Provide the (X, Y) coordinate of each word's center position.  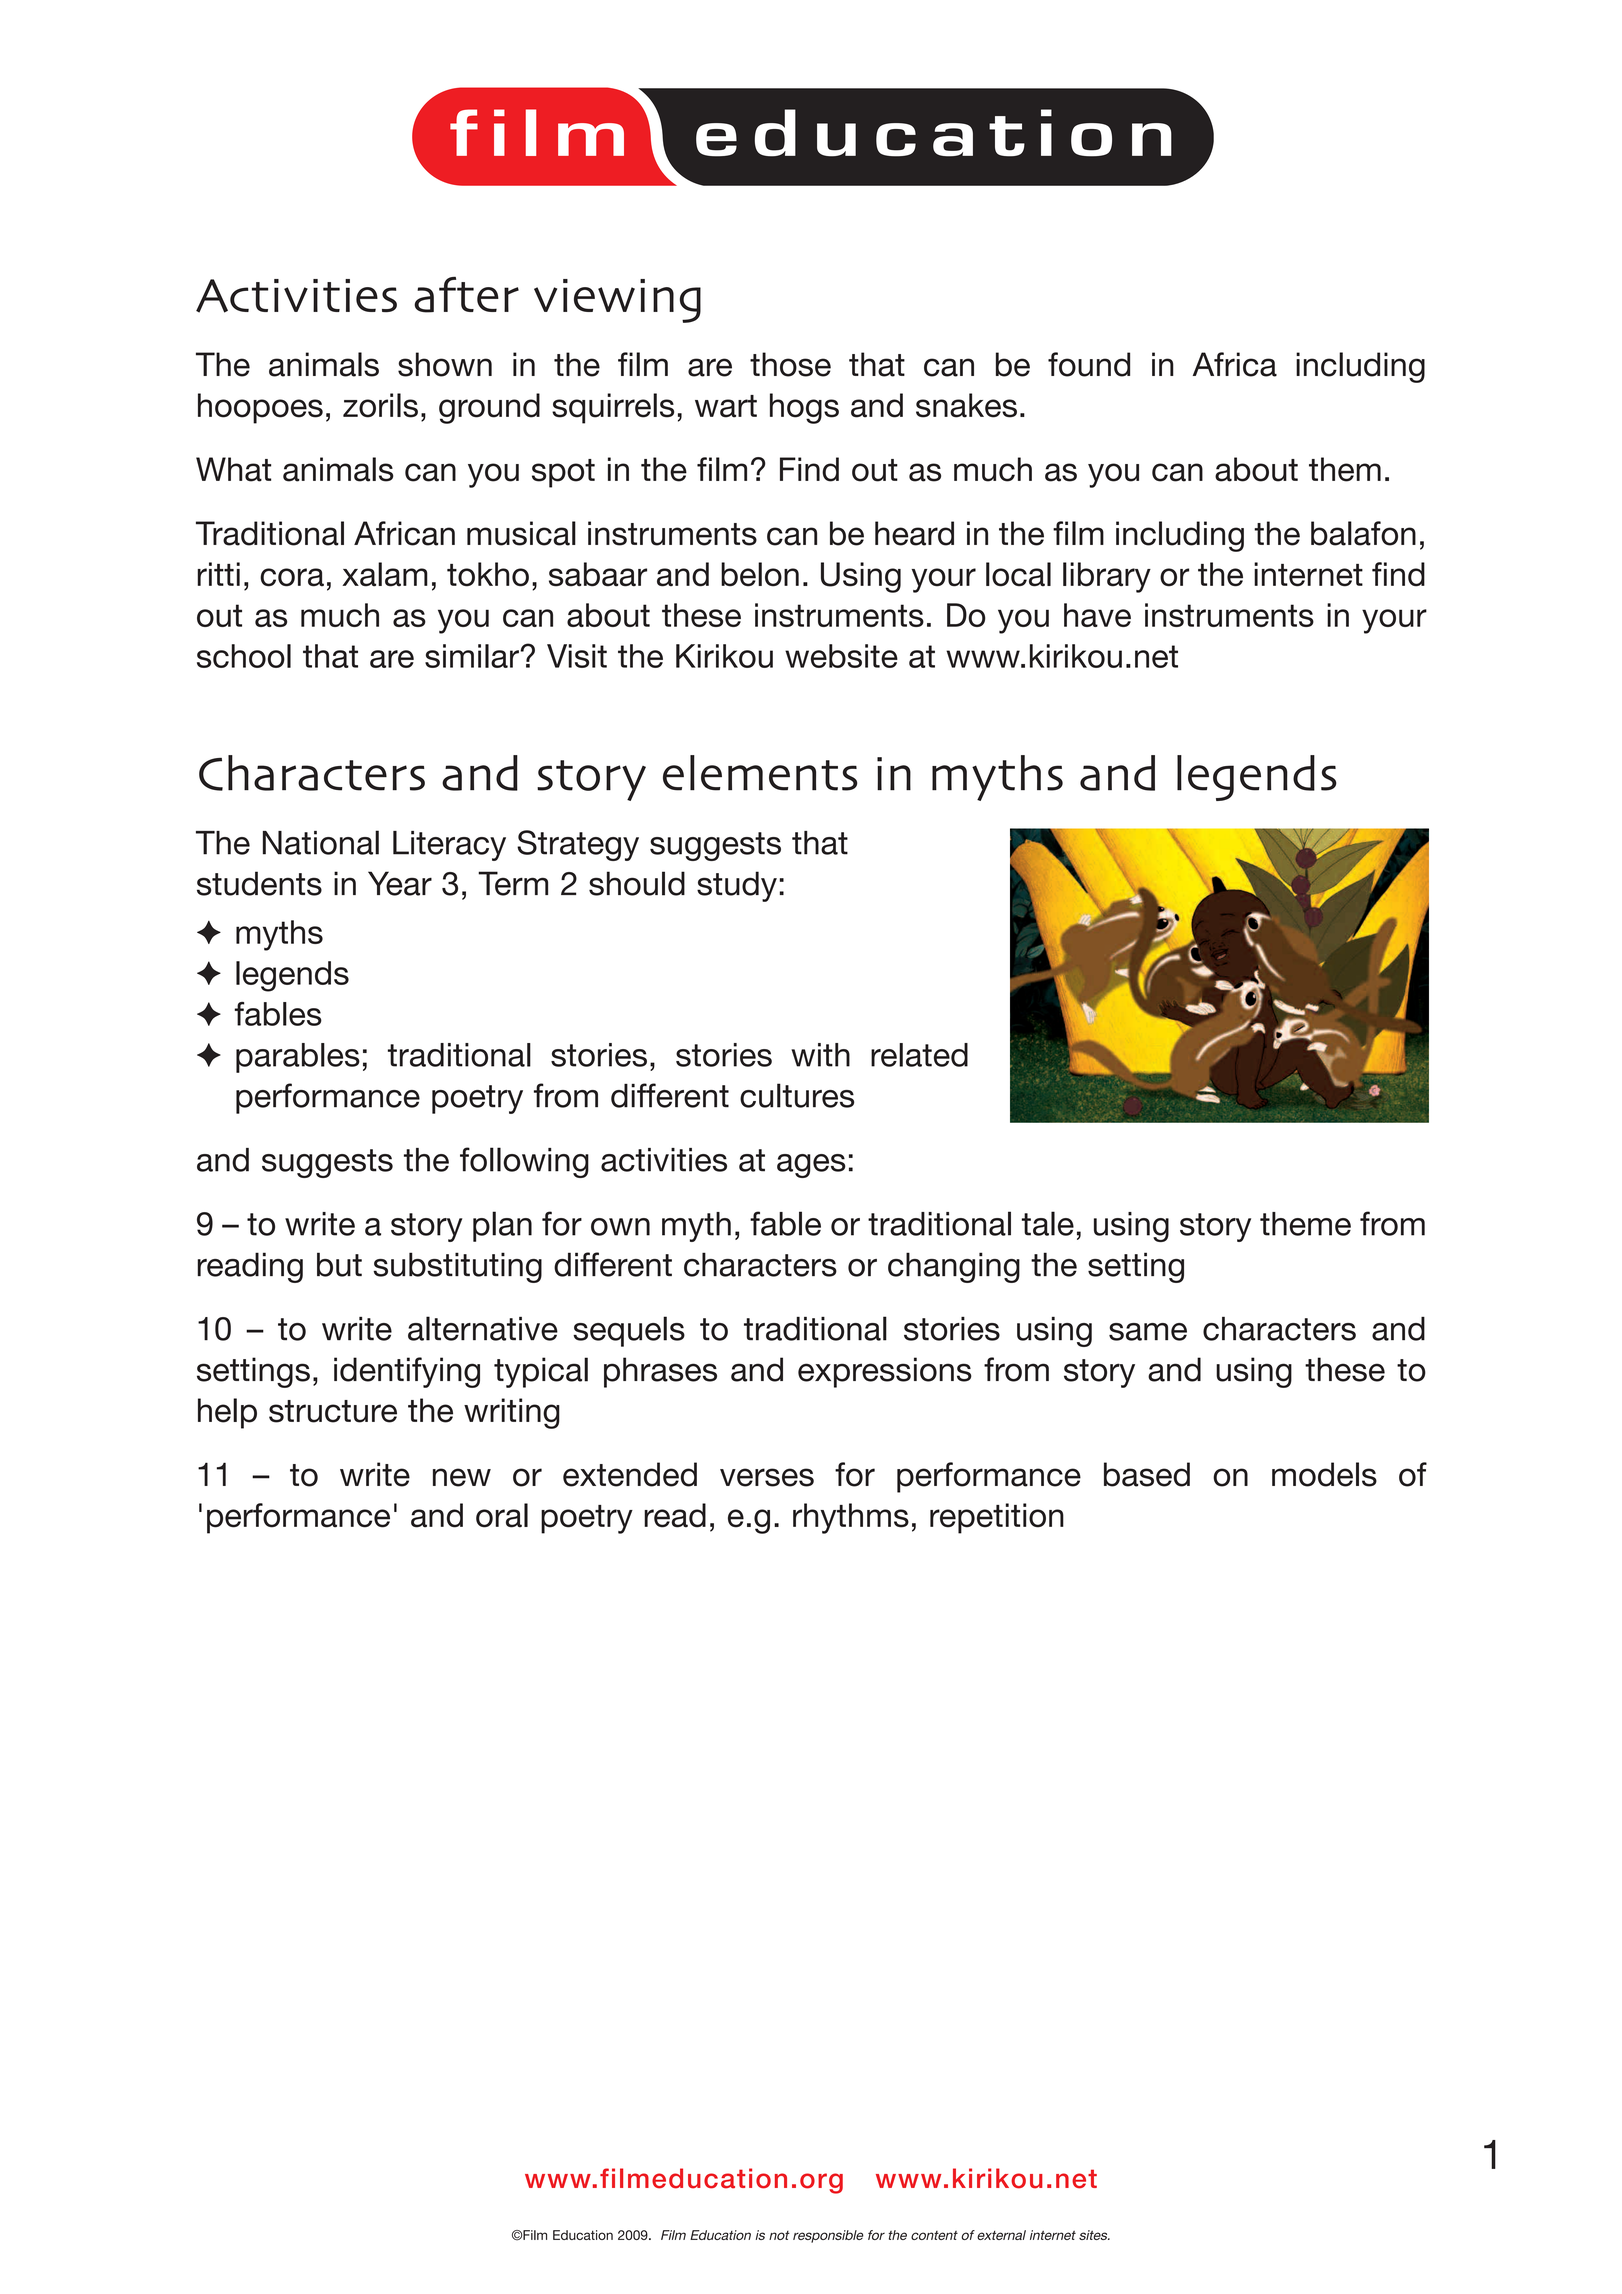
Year (400, 883)
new (462, 1477)
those (790, 364)
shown (445, 364)
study (737, 886)
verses (767, 1477)
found (1089, 364)
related (919, 1055)
